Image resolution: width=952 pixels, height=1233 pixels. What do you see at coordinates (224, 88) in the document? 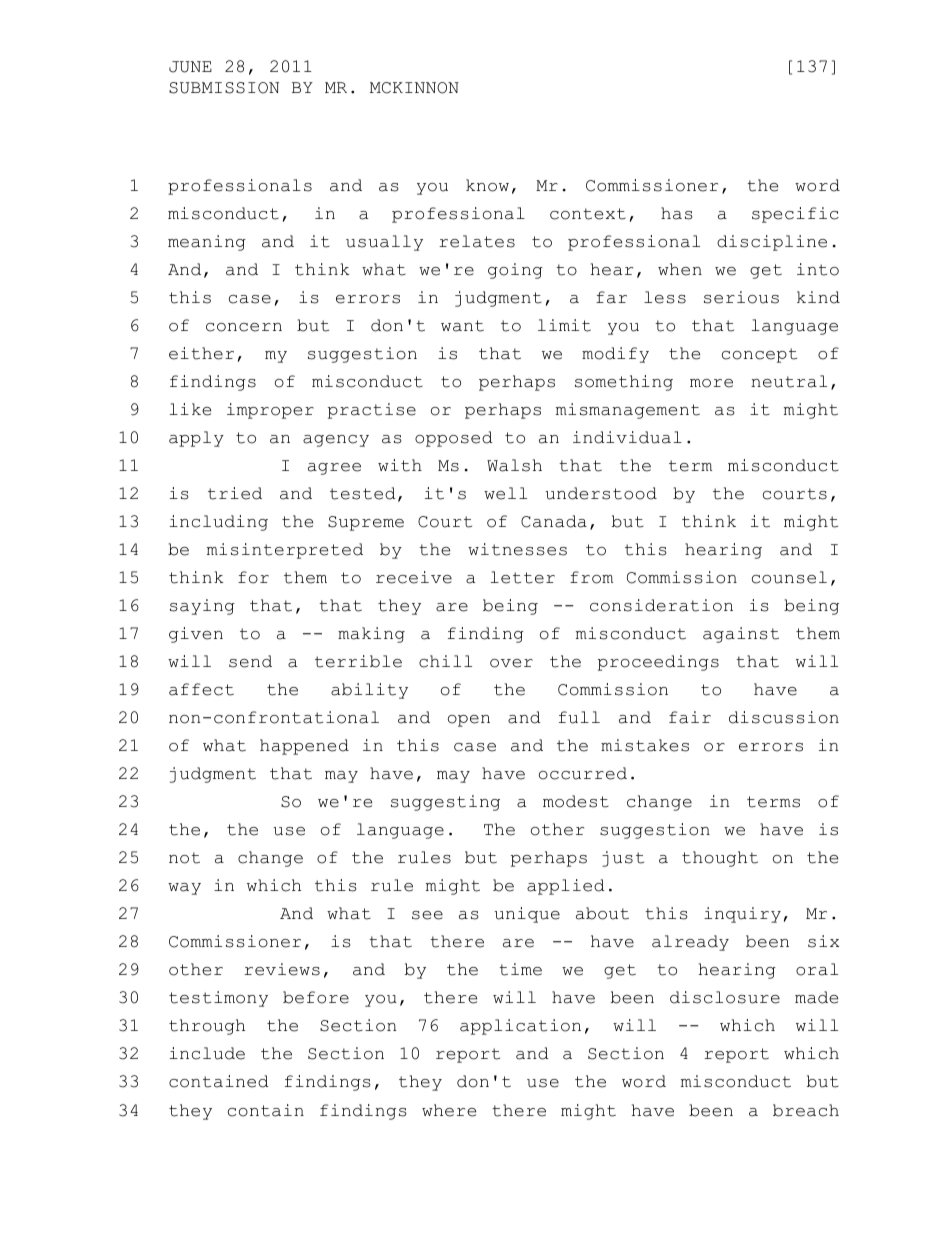
I see `SUBMISSION` at bounding box center [224, 88].
